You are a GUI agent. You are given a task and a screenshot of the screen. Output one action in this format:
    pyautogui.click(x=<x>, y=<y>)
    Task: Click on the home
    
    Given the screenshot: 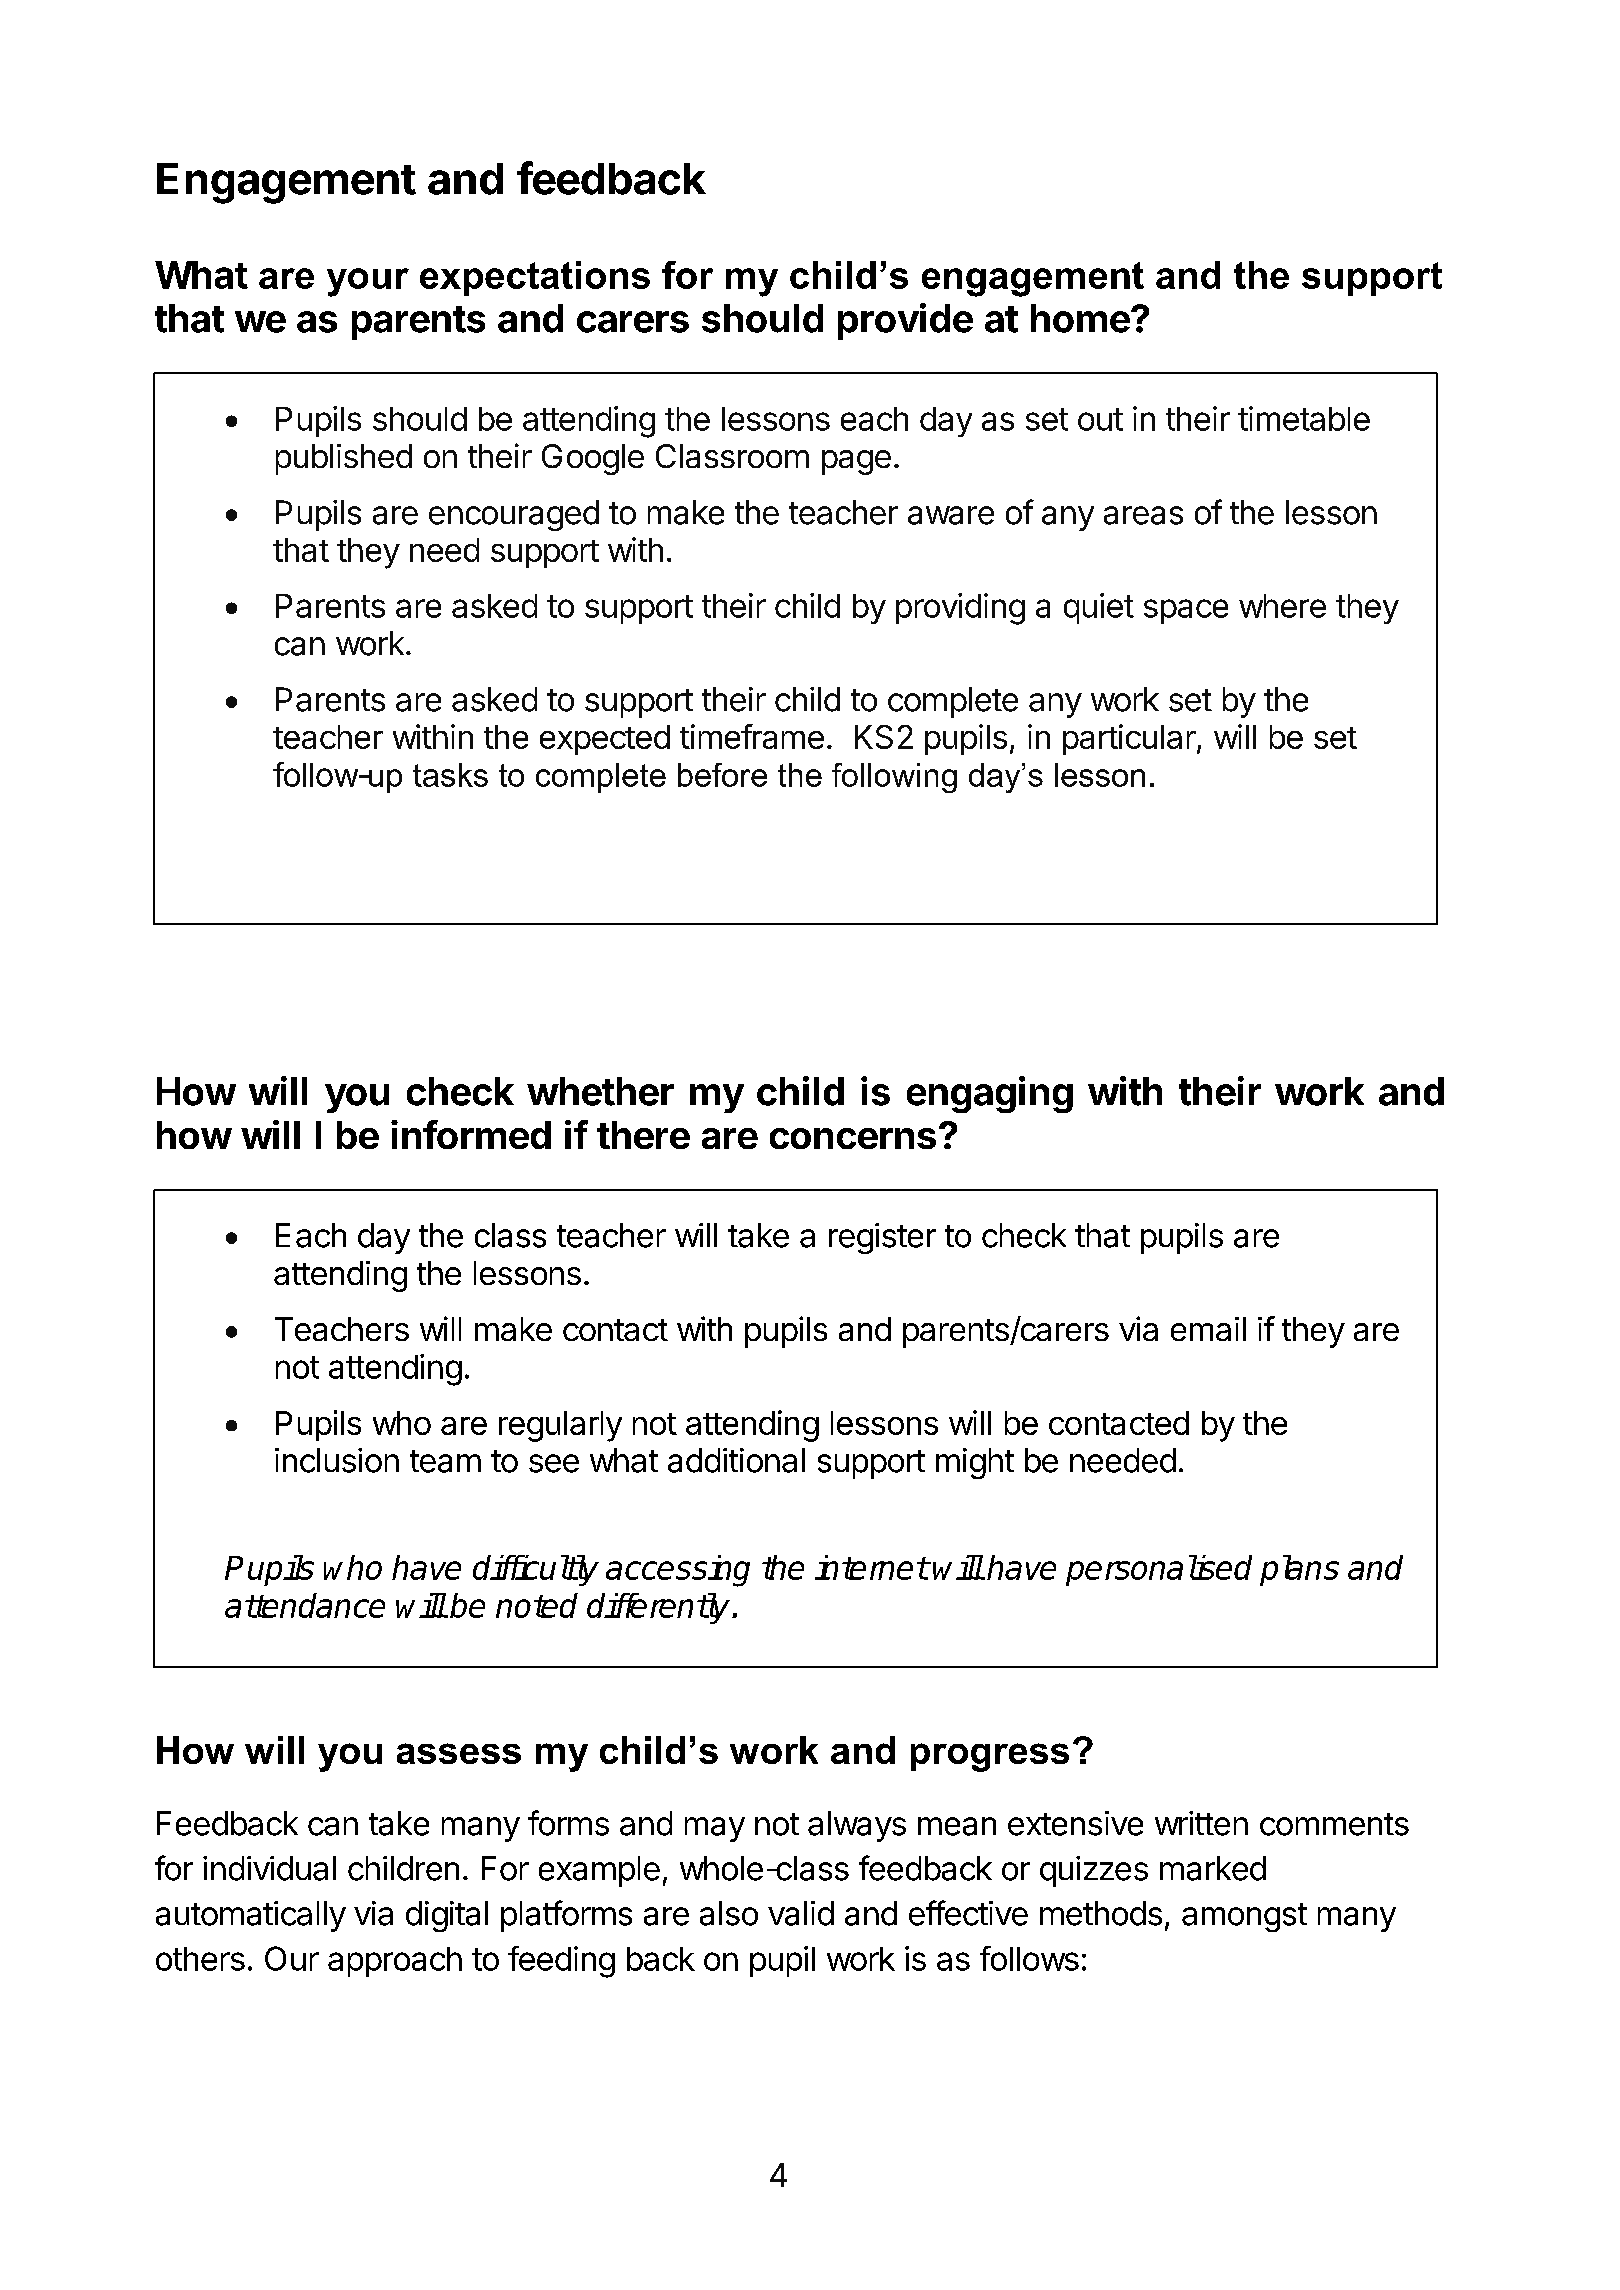 What is the action you would take?
    pyautogui.click(x=1080, y=318)
